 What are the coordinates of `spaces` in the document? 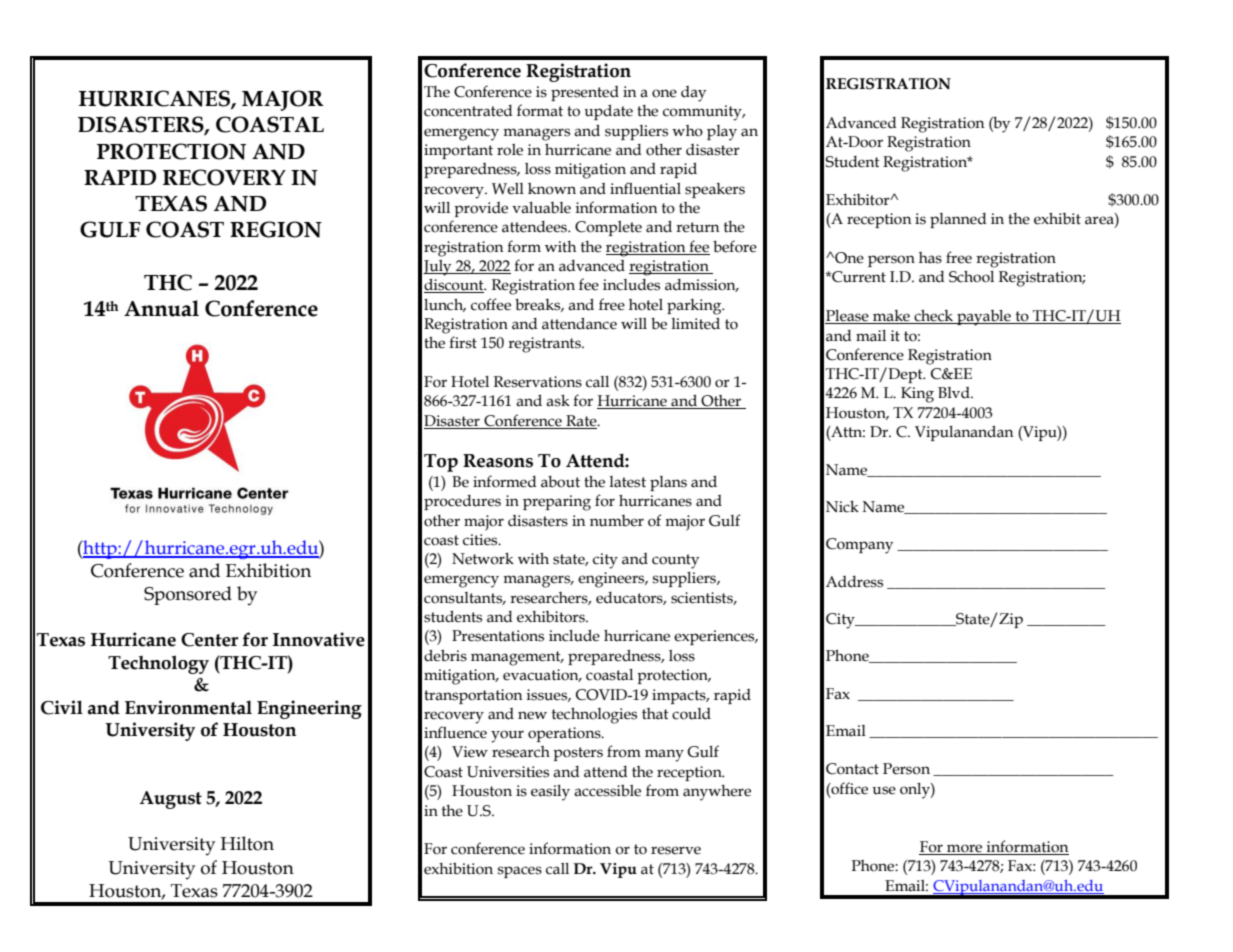 It's located at (520, 872).
